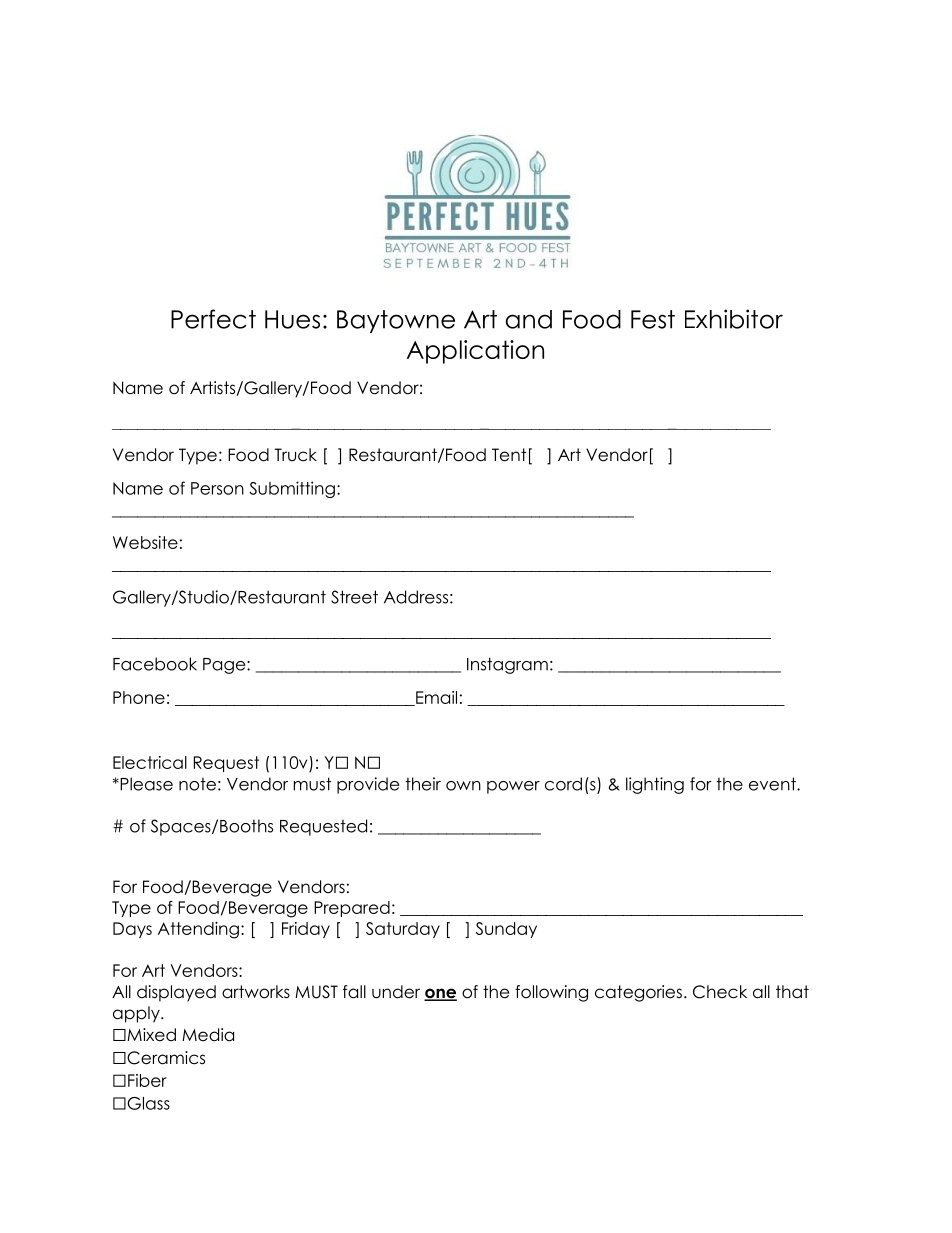  I want to click on Perfect, so click(213, 319).
